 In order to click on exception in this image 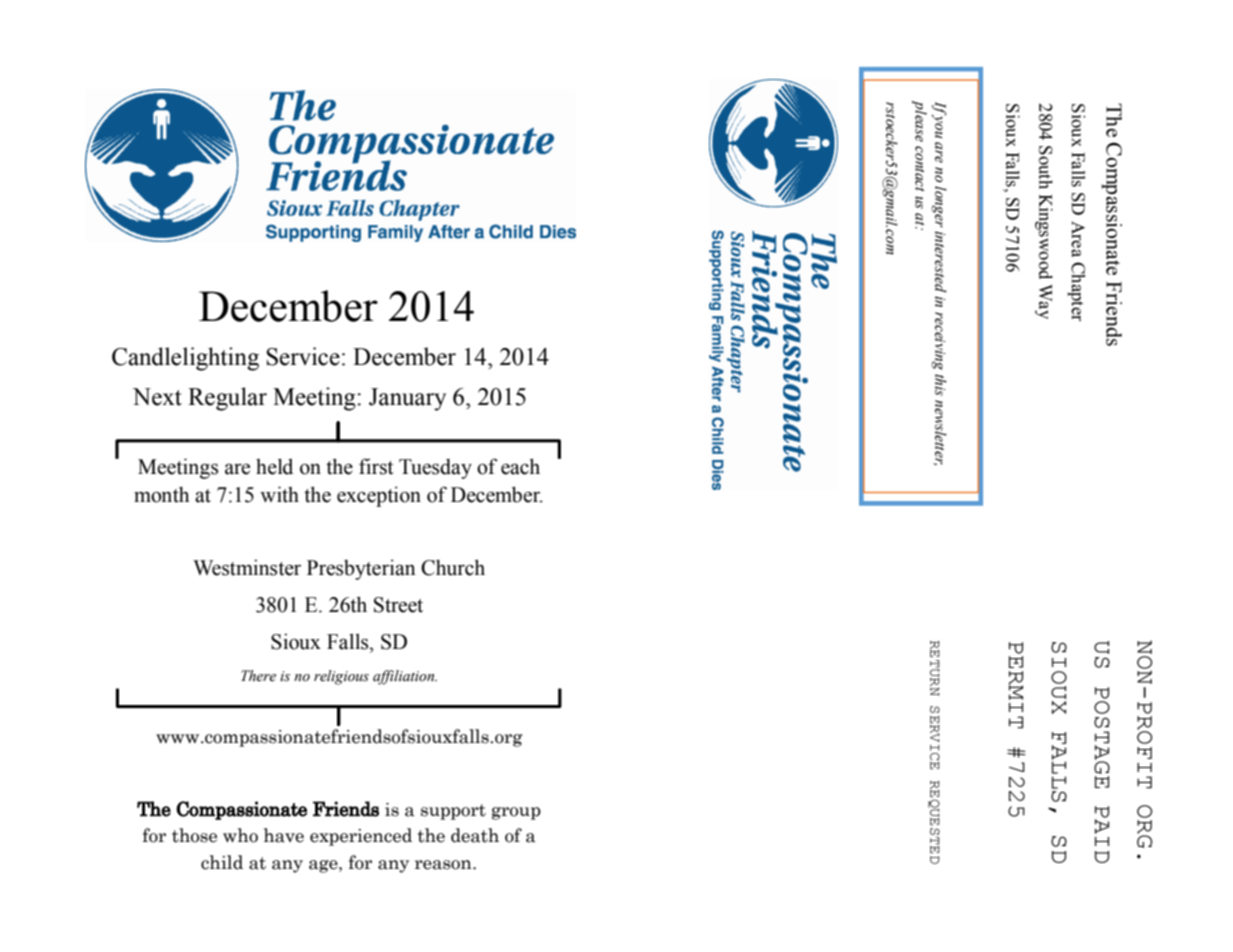, I will do `click(379, 496)`.
